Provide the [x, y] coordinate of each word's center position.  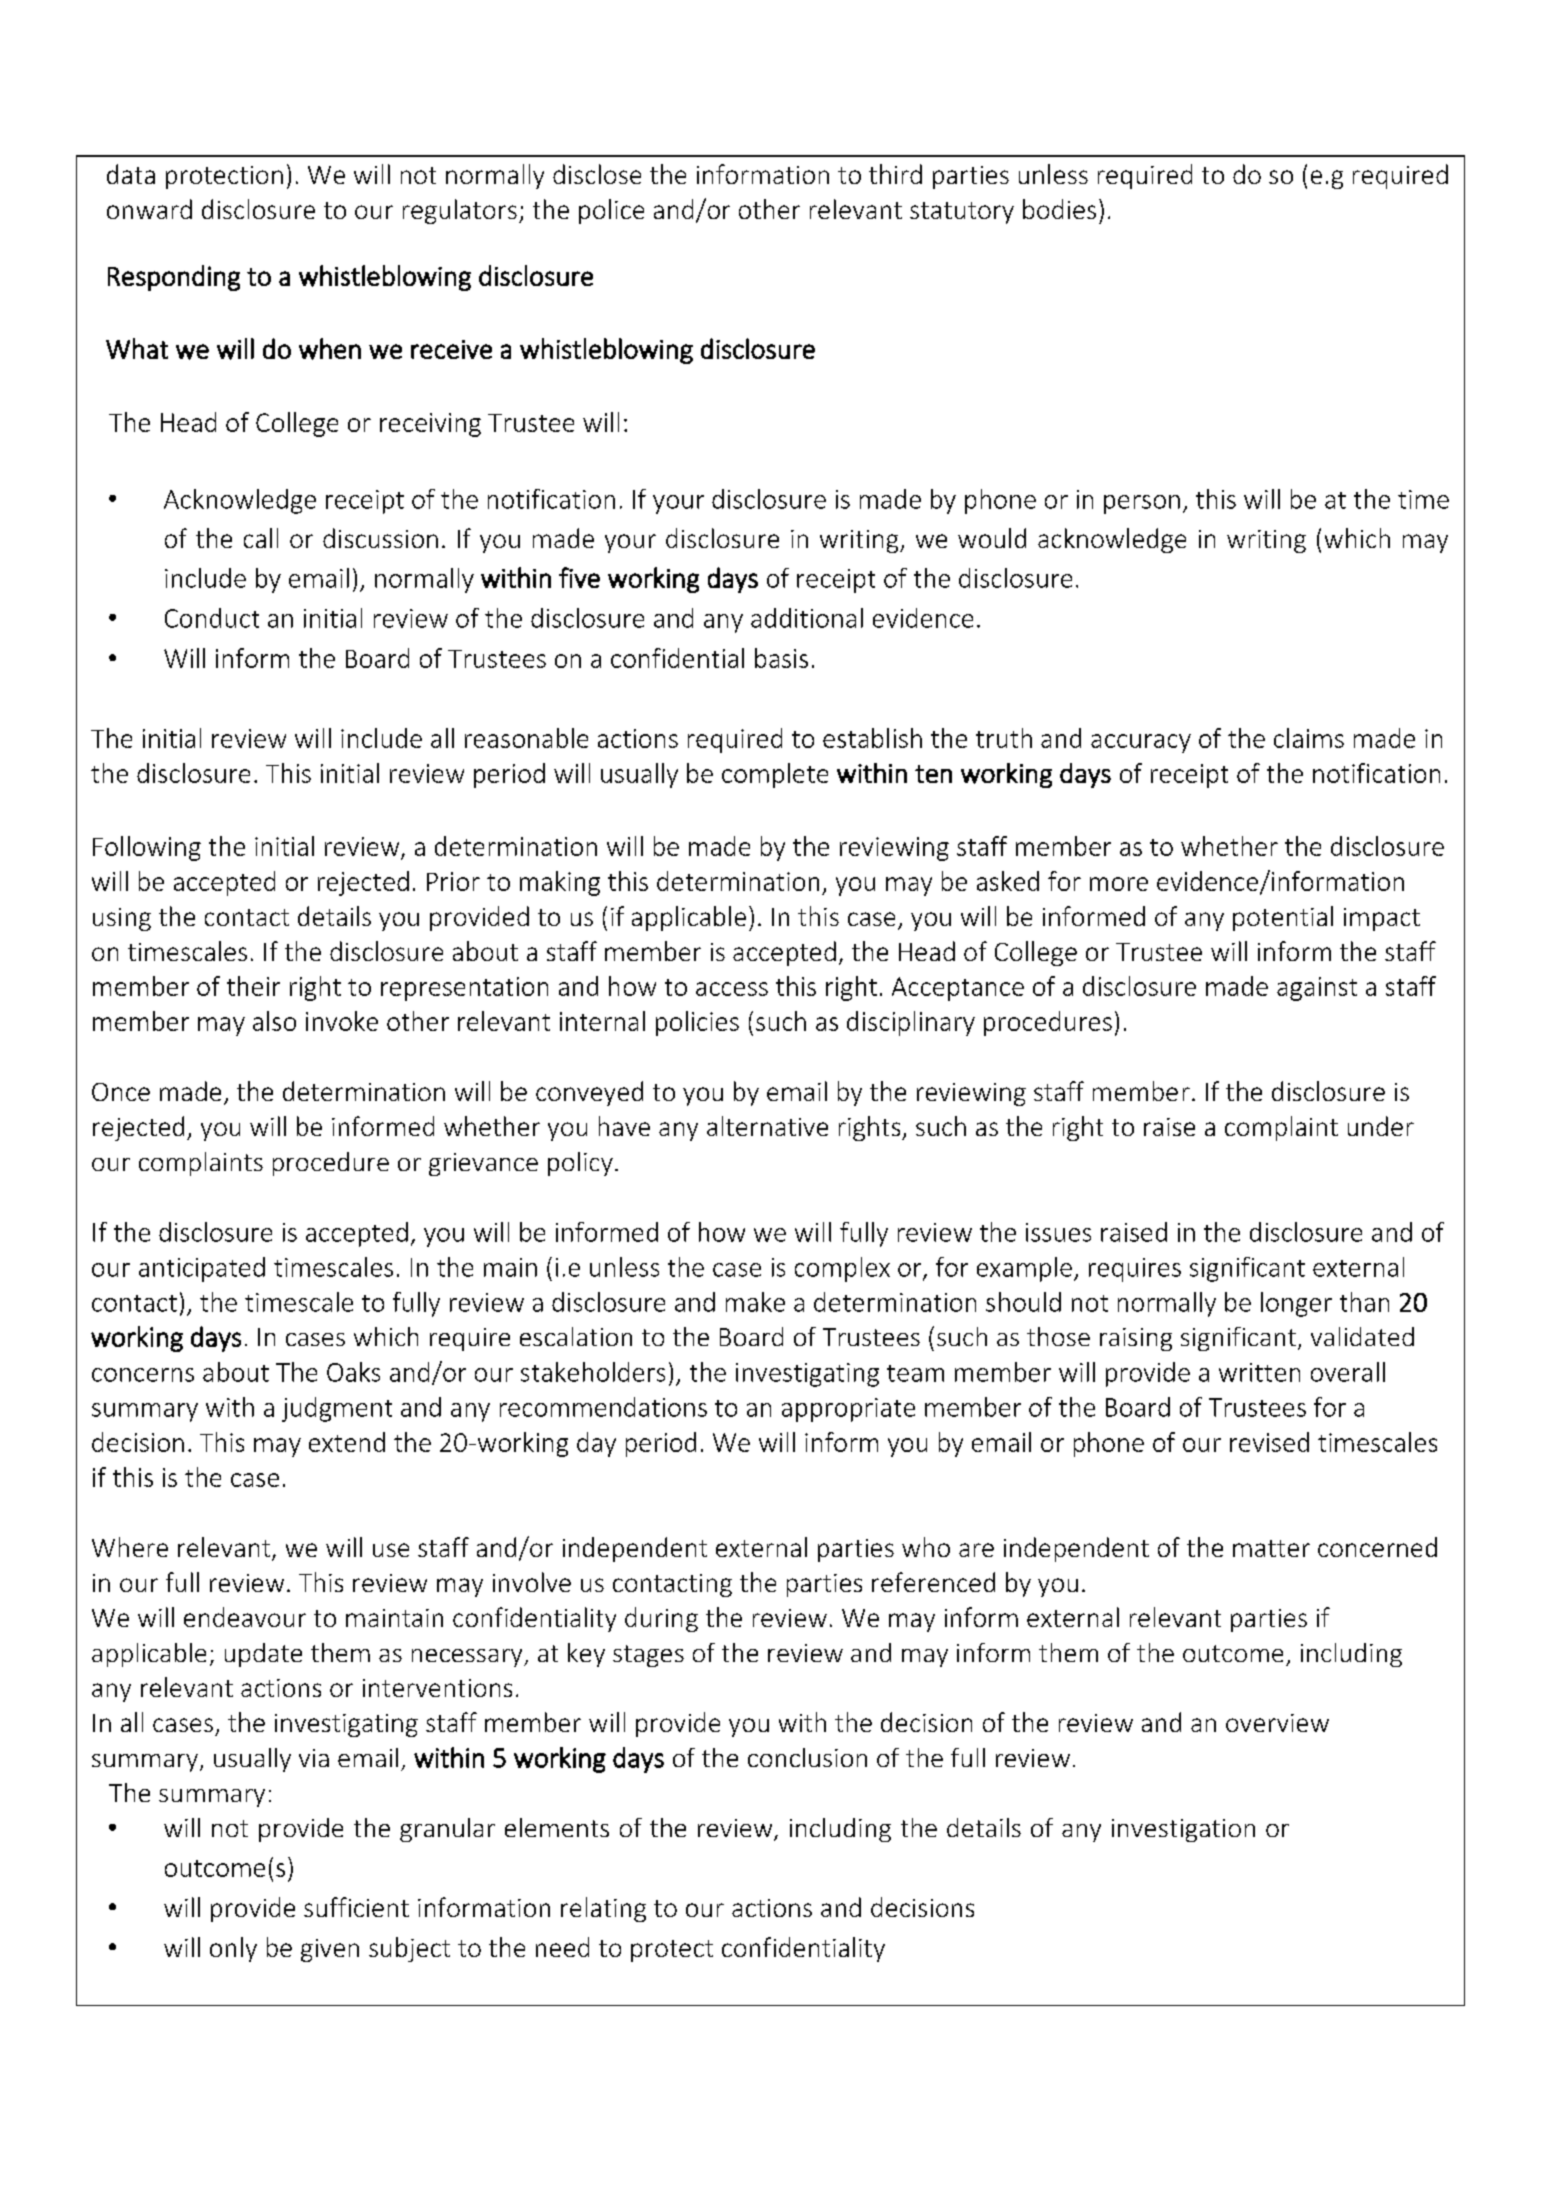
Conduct [212, 618]
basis [781, 658]
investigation [1183, 1830]
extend [347, 1442]
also [274, 1021]
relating [603, 1909]
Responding [174, 278]
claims [1309, 738]
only [233, 1949]
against [1317, 989]
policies [697, 1023]
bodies [1059, 209]
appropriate [848, 1410]
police [611, 211]
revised [1269, 1442]
